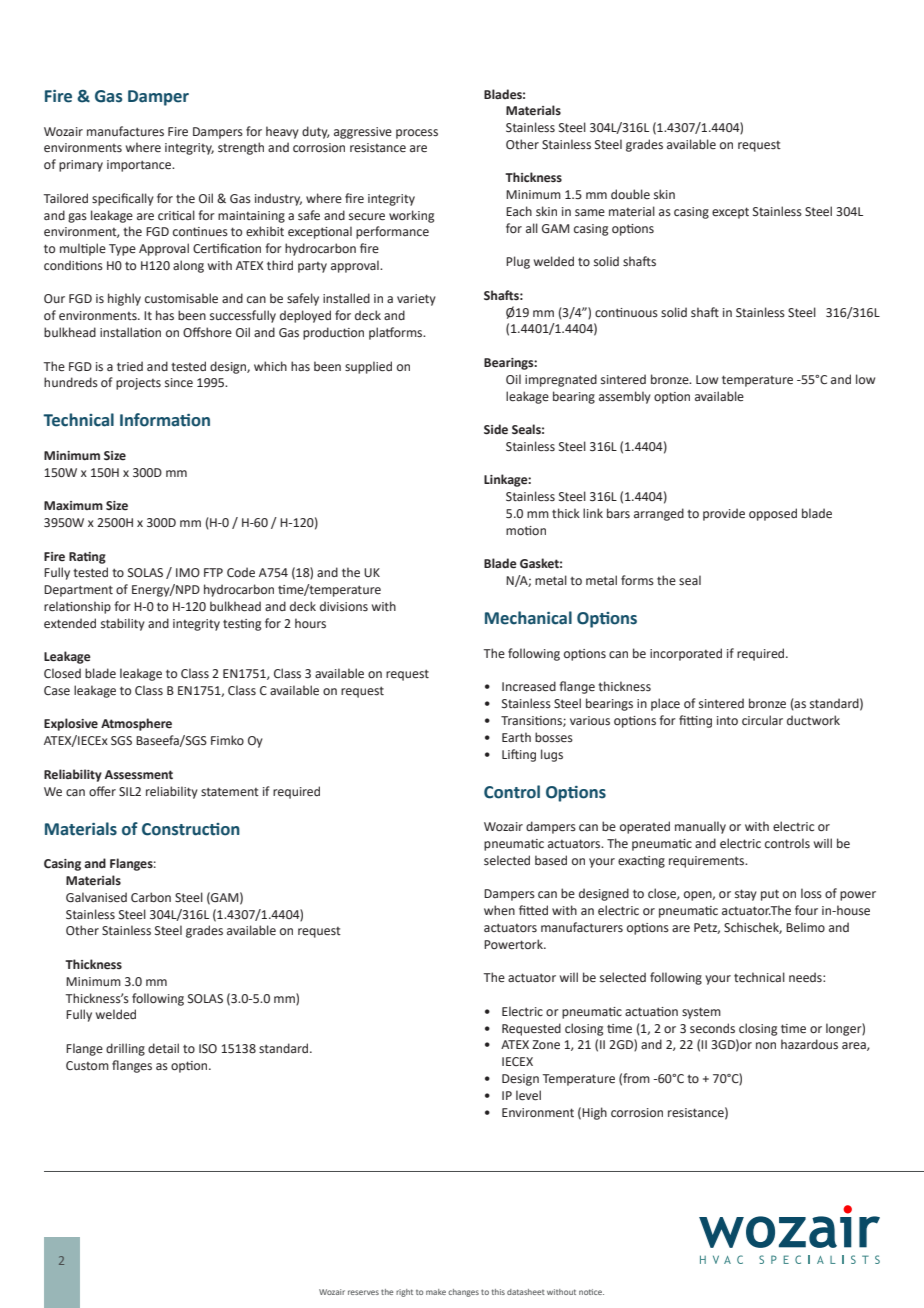  Describe the element at coordinates (727, 721) in the screenshot. I see `into` at that location.
